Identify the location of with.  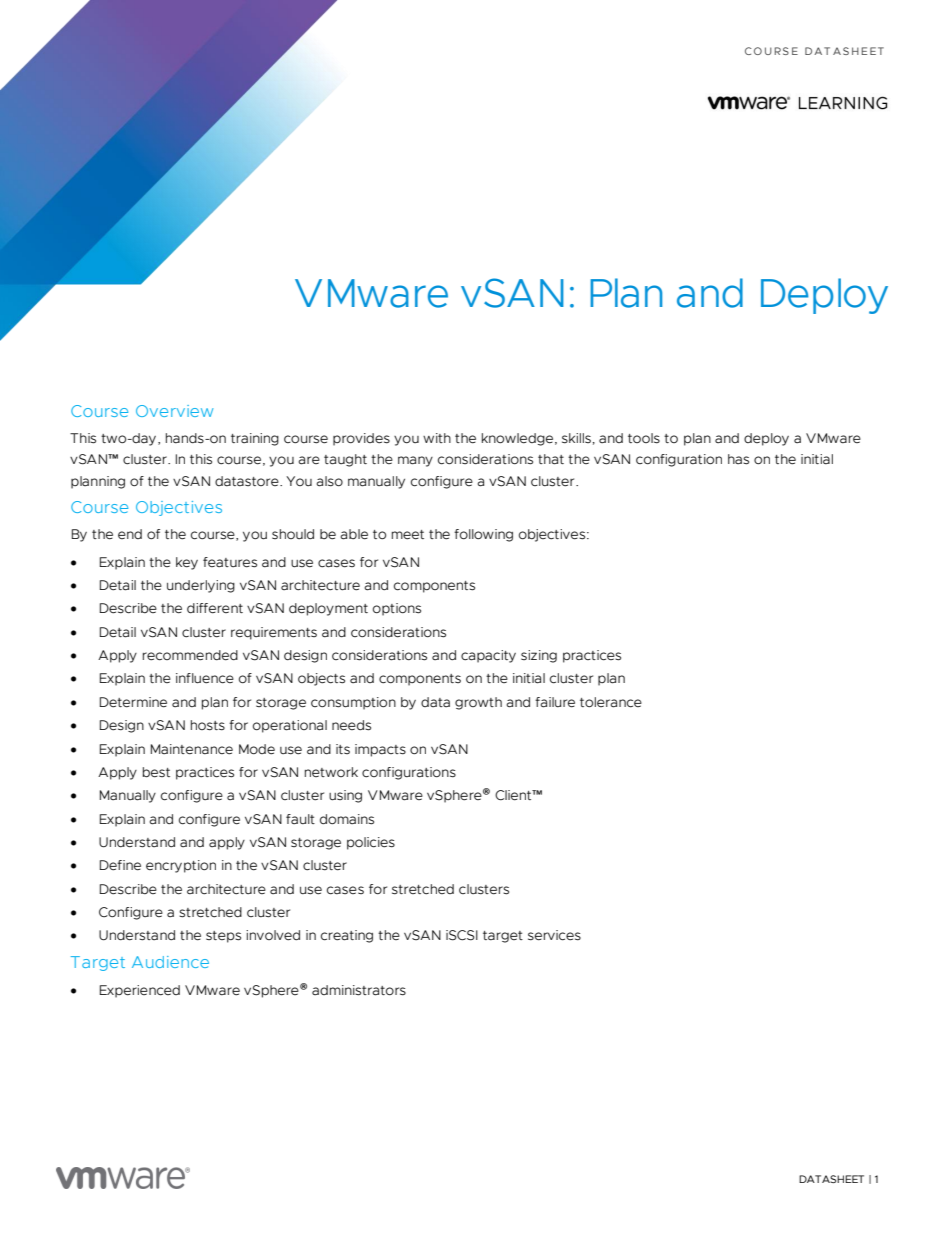
(437, 438).
